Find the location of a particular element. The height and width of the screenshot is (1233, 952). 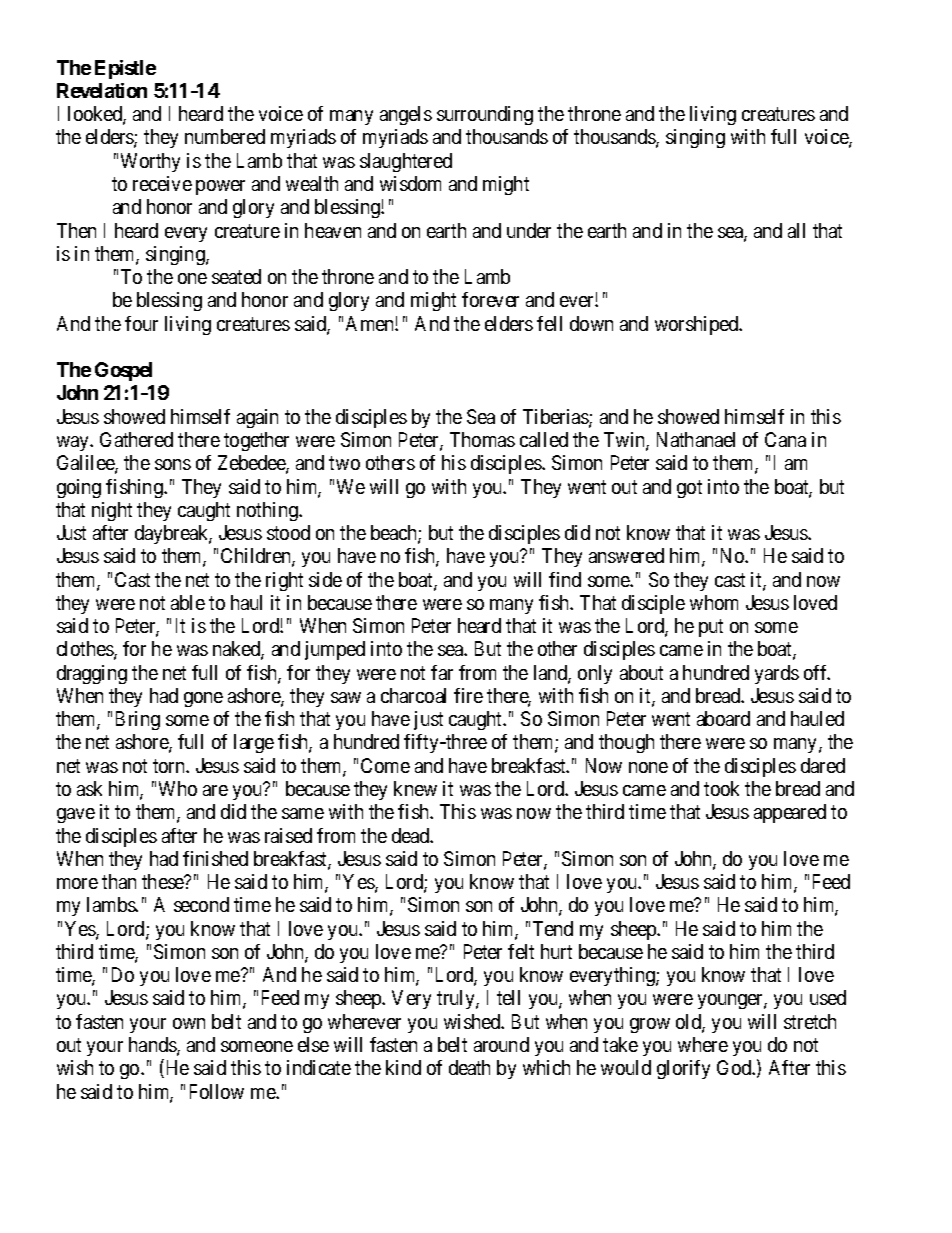

glorify is located at coordinates (683, 1069).
